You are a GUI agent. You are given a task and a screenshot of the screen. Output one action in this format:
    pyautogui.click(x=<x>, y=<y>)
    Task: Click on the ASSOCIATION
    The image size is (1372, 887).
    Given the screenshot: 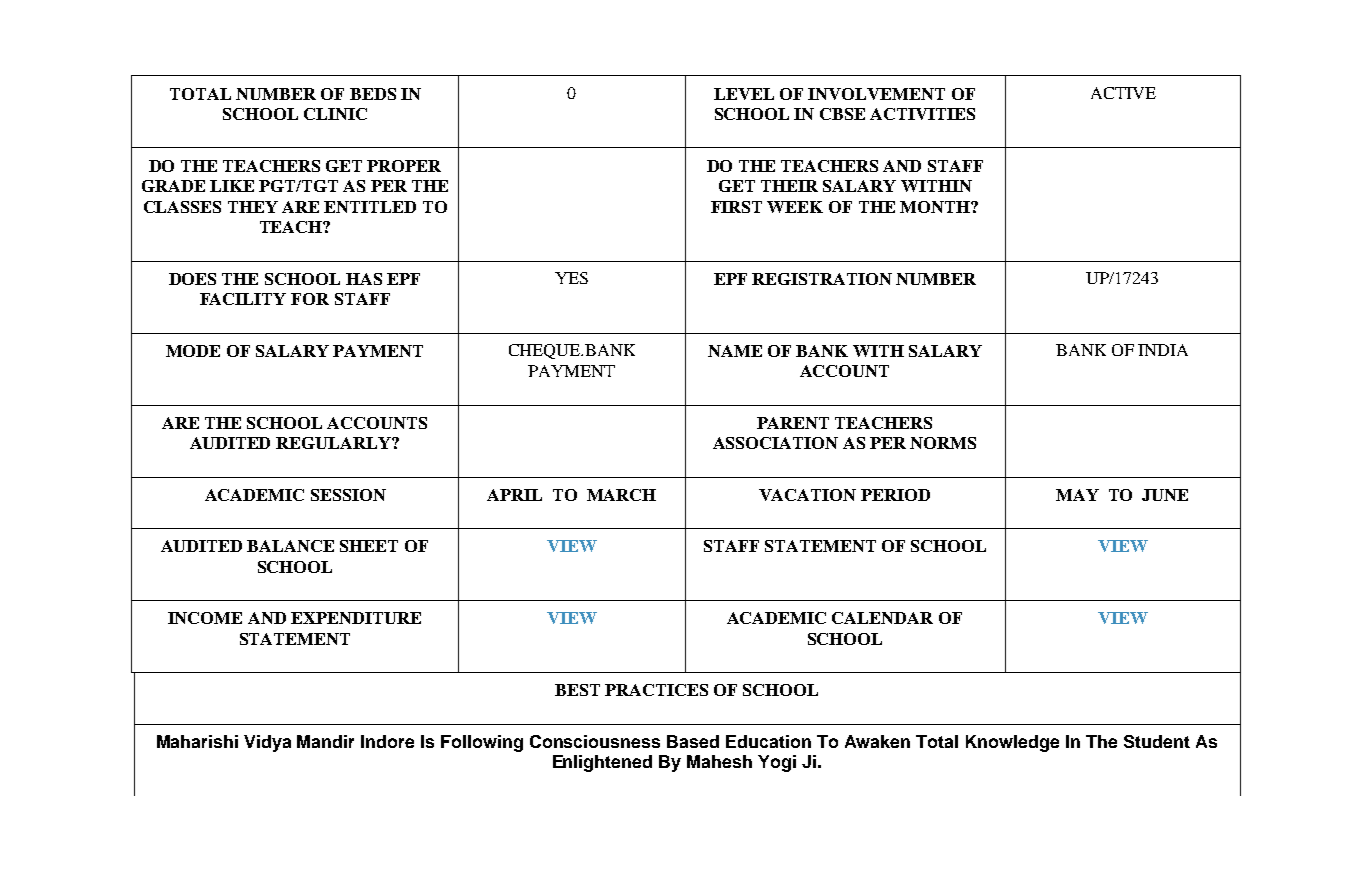 What is the action you would take?
    pyautogui.click(x=775, y=443)
